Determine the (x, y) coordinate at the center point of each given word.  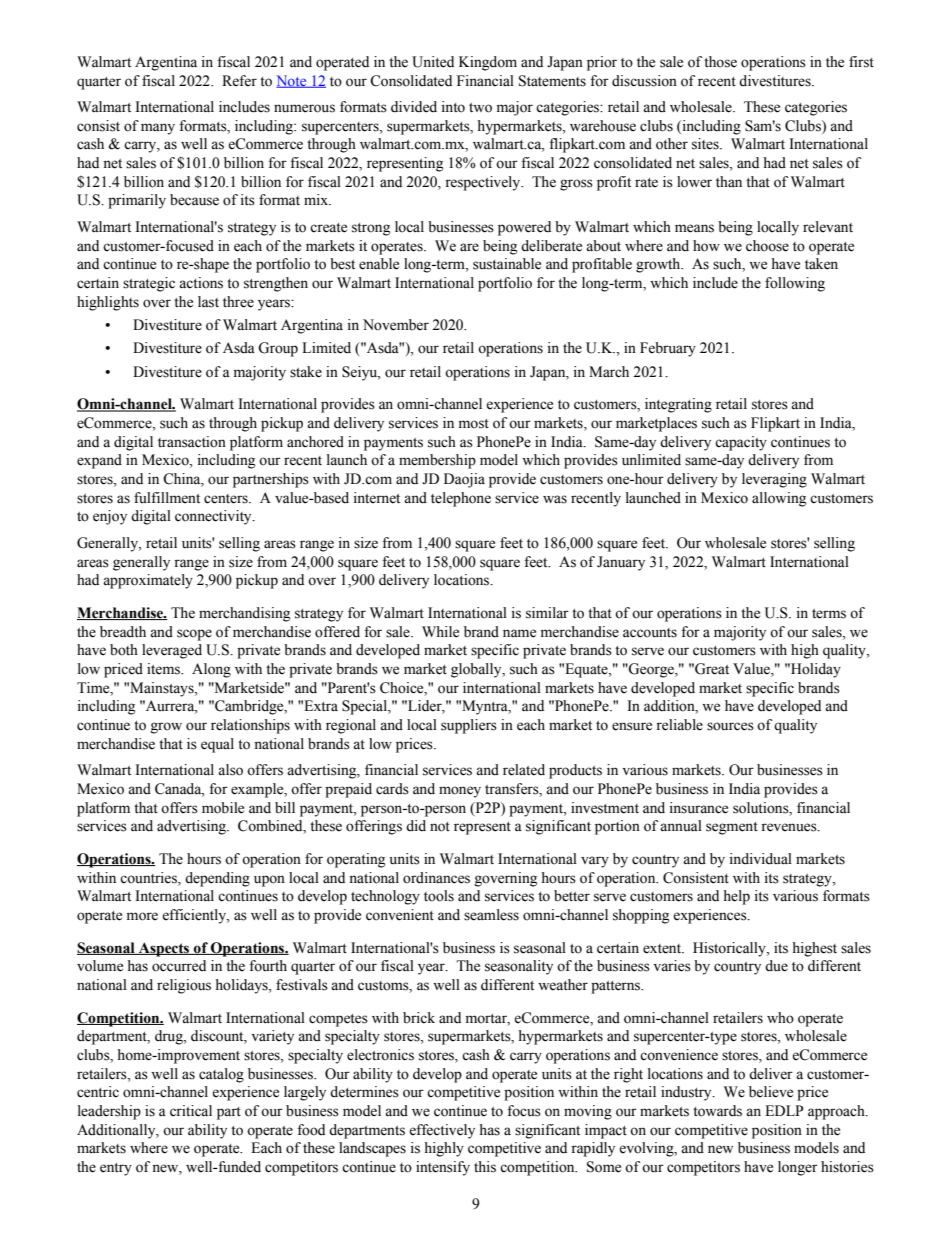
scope (194, 635)
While (440, 632)
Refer (239, 81)
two (480, 108)
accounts (650, 633)
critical (191, 1111)
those (720, 62)
